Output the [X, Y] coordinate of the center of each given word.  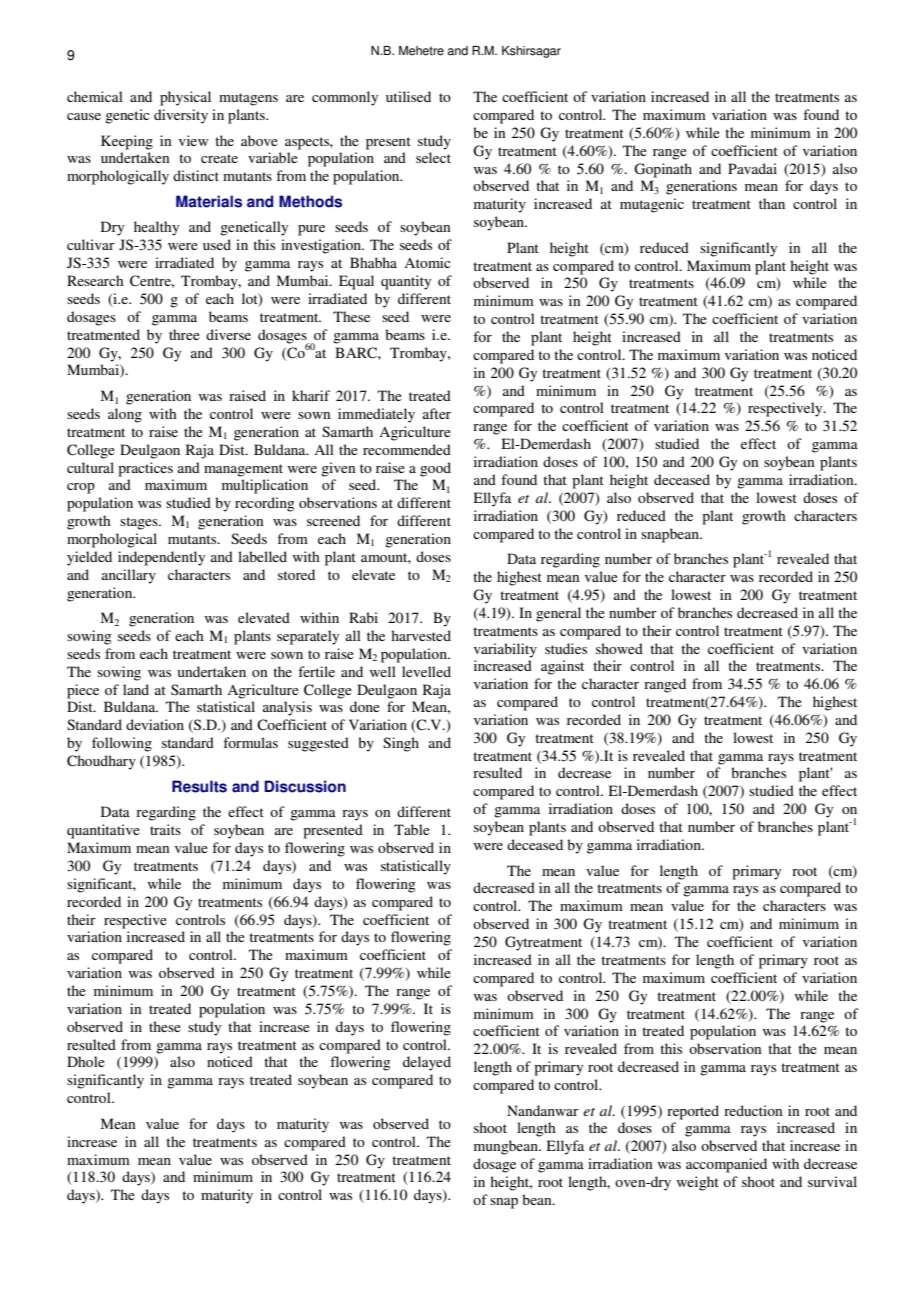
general [558, 614]
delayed [427, 1063]
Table [412, 829]
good [435, 469]
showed [619, 648]
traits [165, 829]
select [433, 157]
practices [145, 469]
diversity [181, 116]
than [772, 203]
